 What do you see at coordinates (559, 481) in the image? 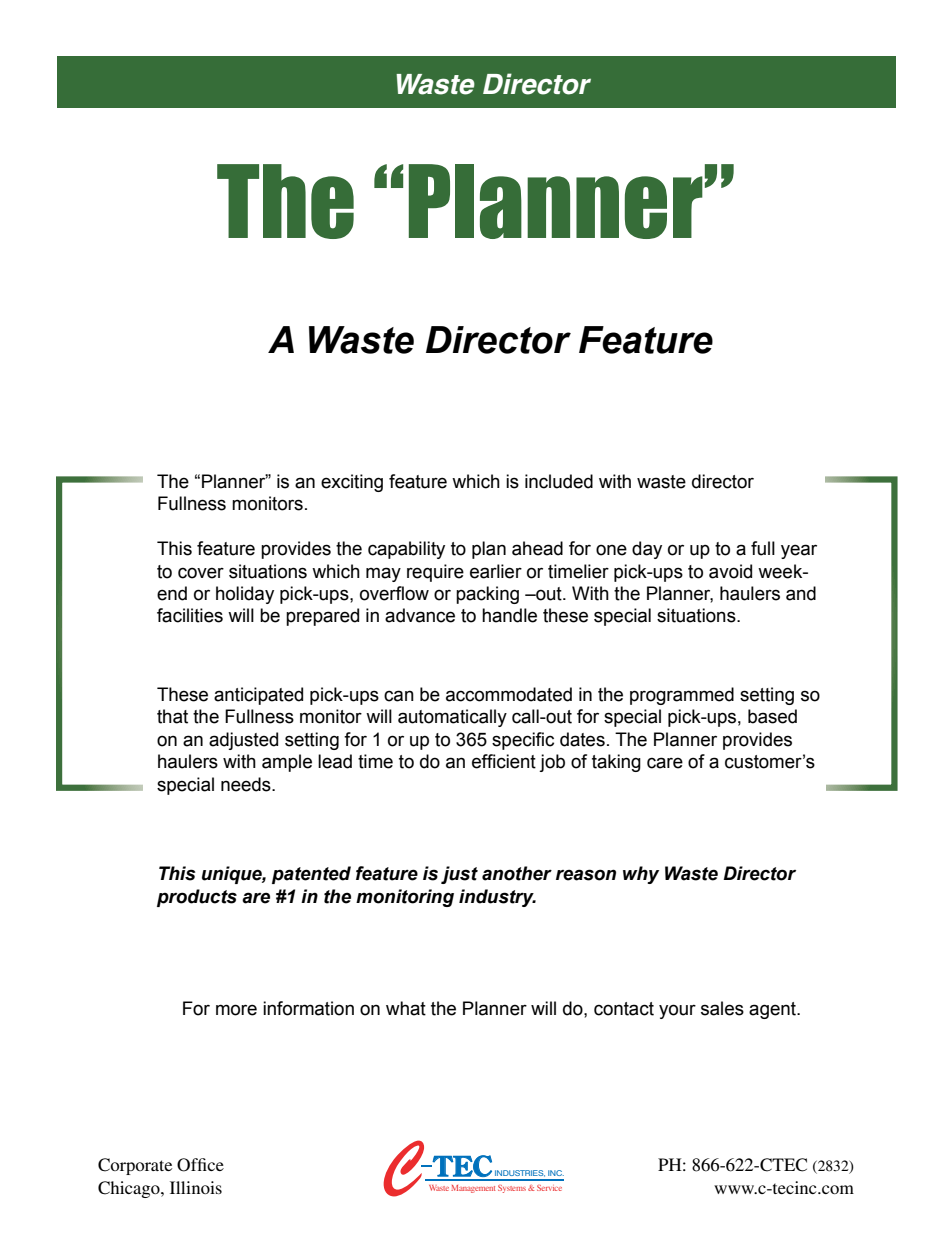
I see `included` at bounding box center [559, 481].
